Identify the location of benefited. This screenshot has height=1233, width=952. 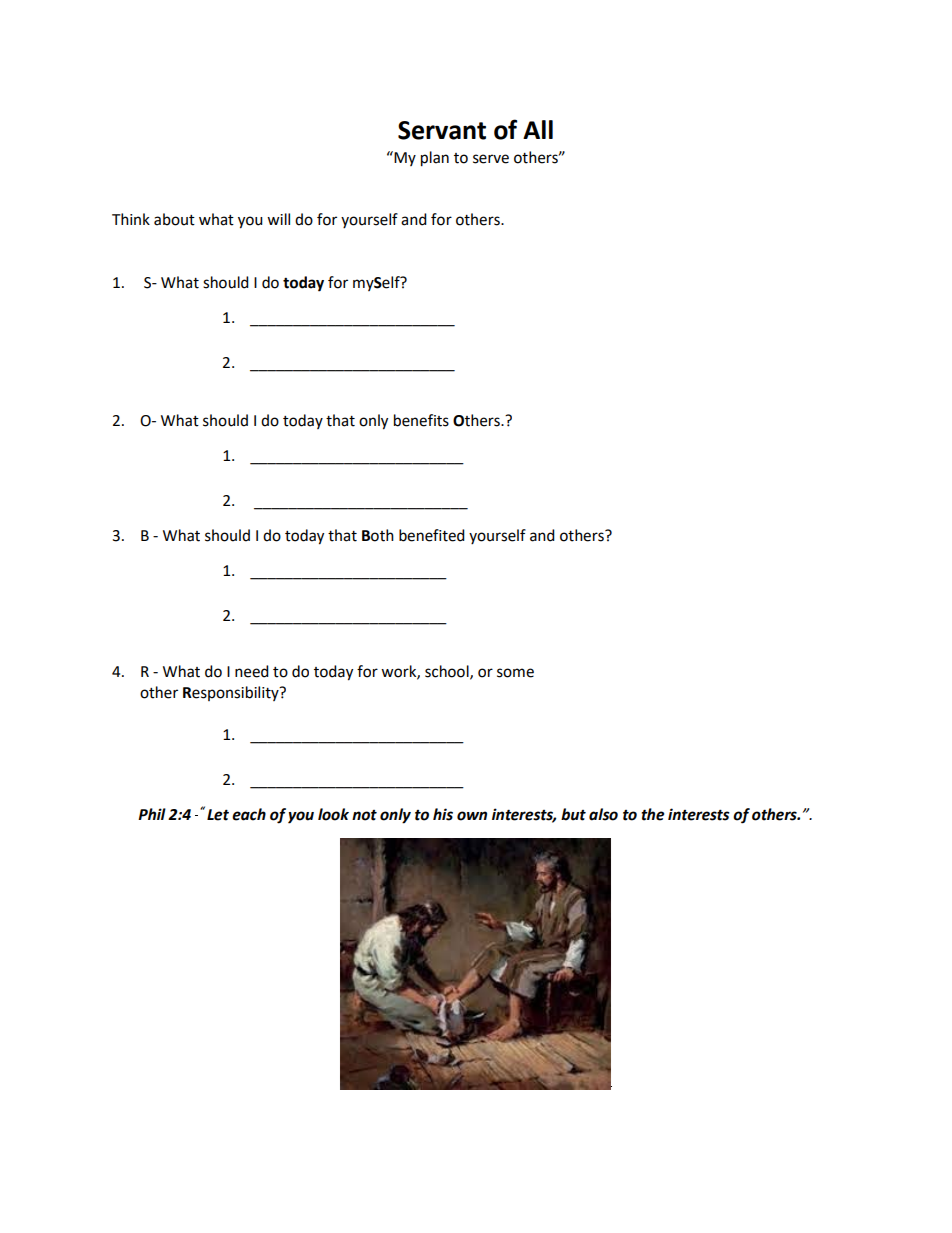
(432, 535).
